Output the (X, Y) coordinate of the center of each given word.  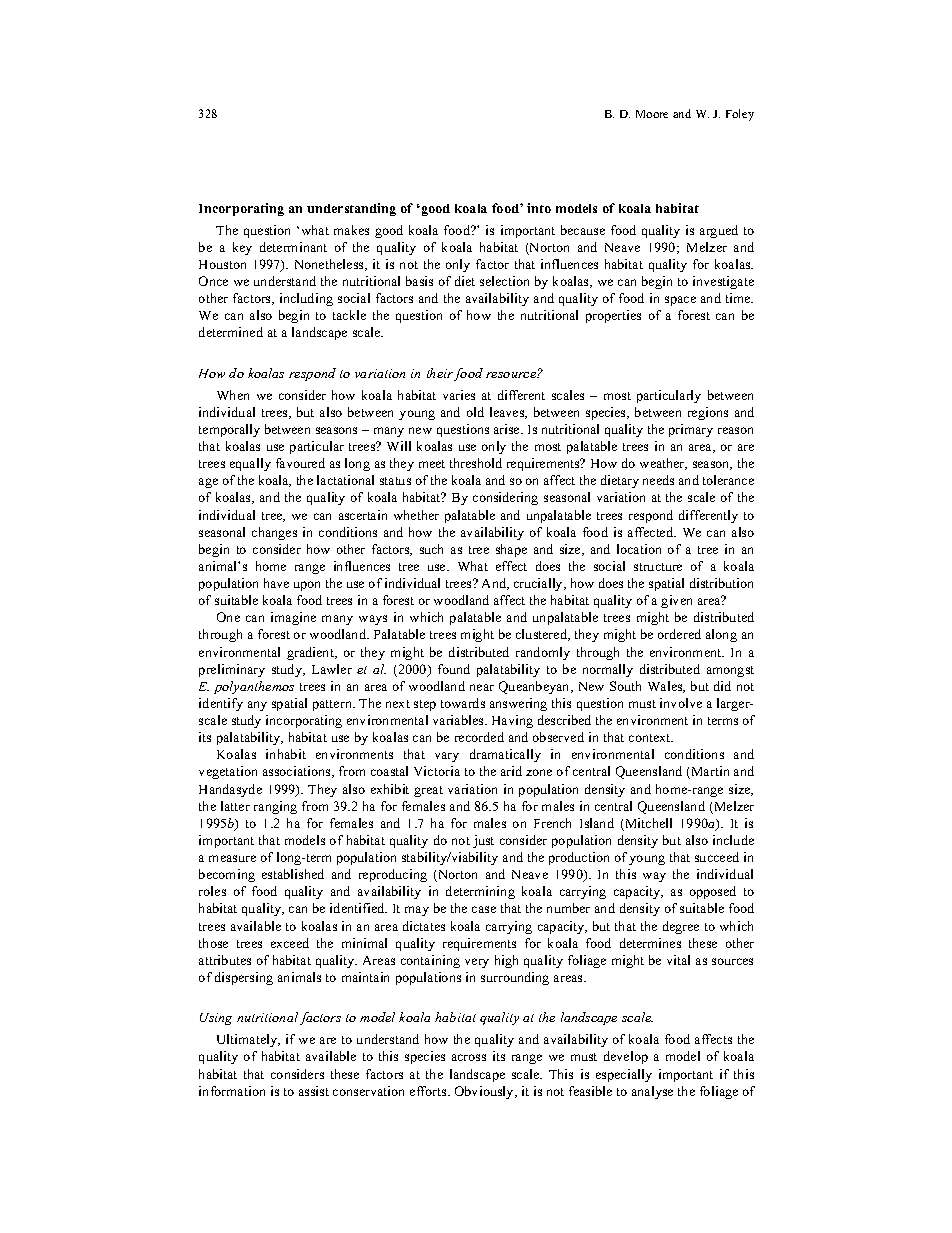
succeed (717, 857)
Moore (652, 114)
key (242, 248)
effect (511, 566)
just (483, 841)
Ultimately (248, 1040)
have (276, 583)
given (676, 601)
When (233, 395)
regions (708, 413)
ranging (275, 807)
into (539, 208)
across (469, 1057)
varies (459, 395)
